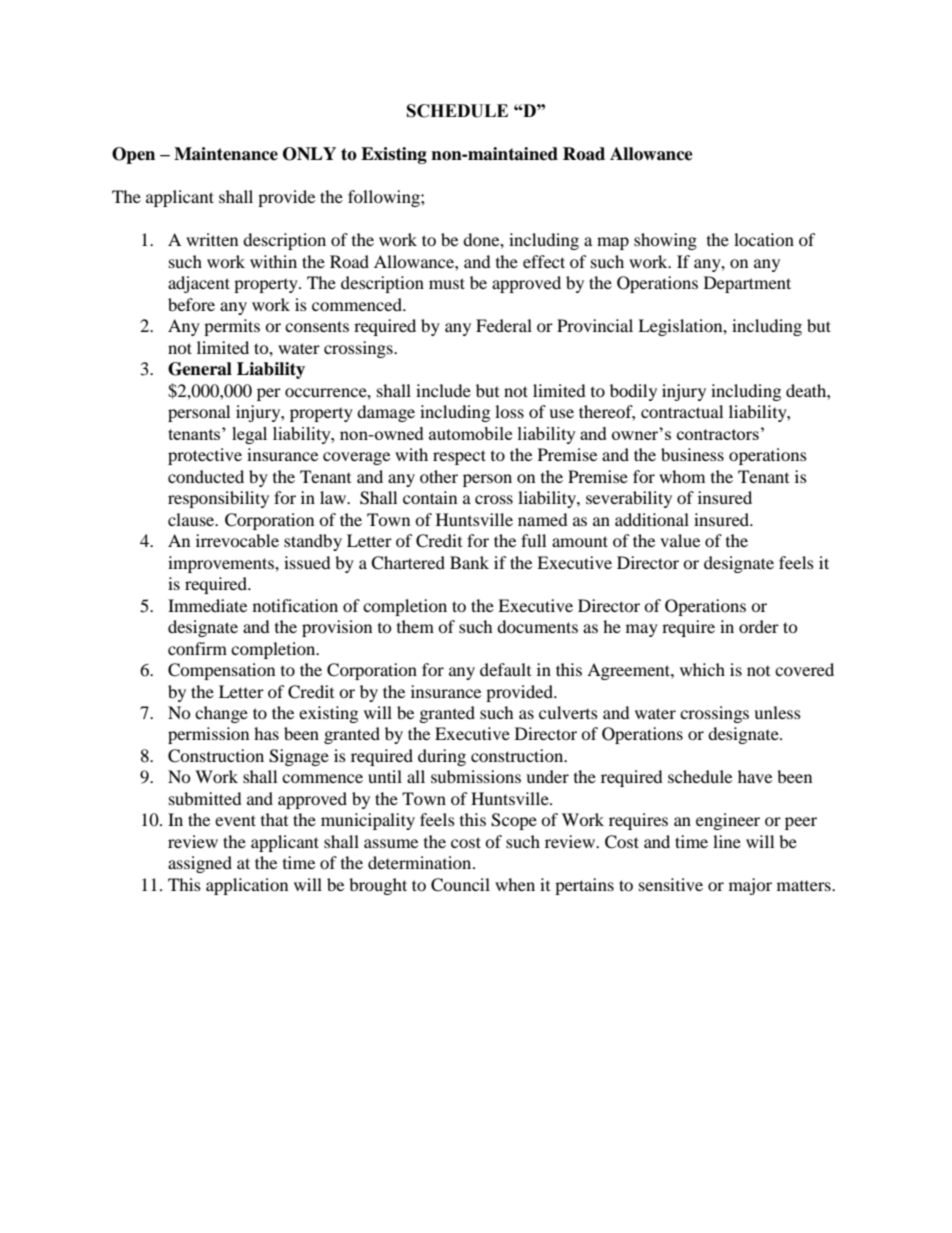 This document has width=952, height=1233. I want to click on assigned, so click(200, 864).
